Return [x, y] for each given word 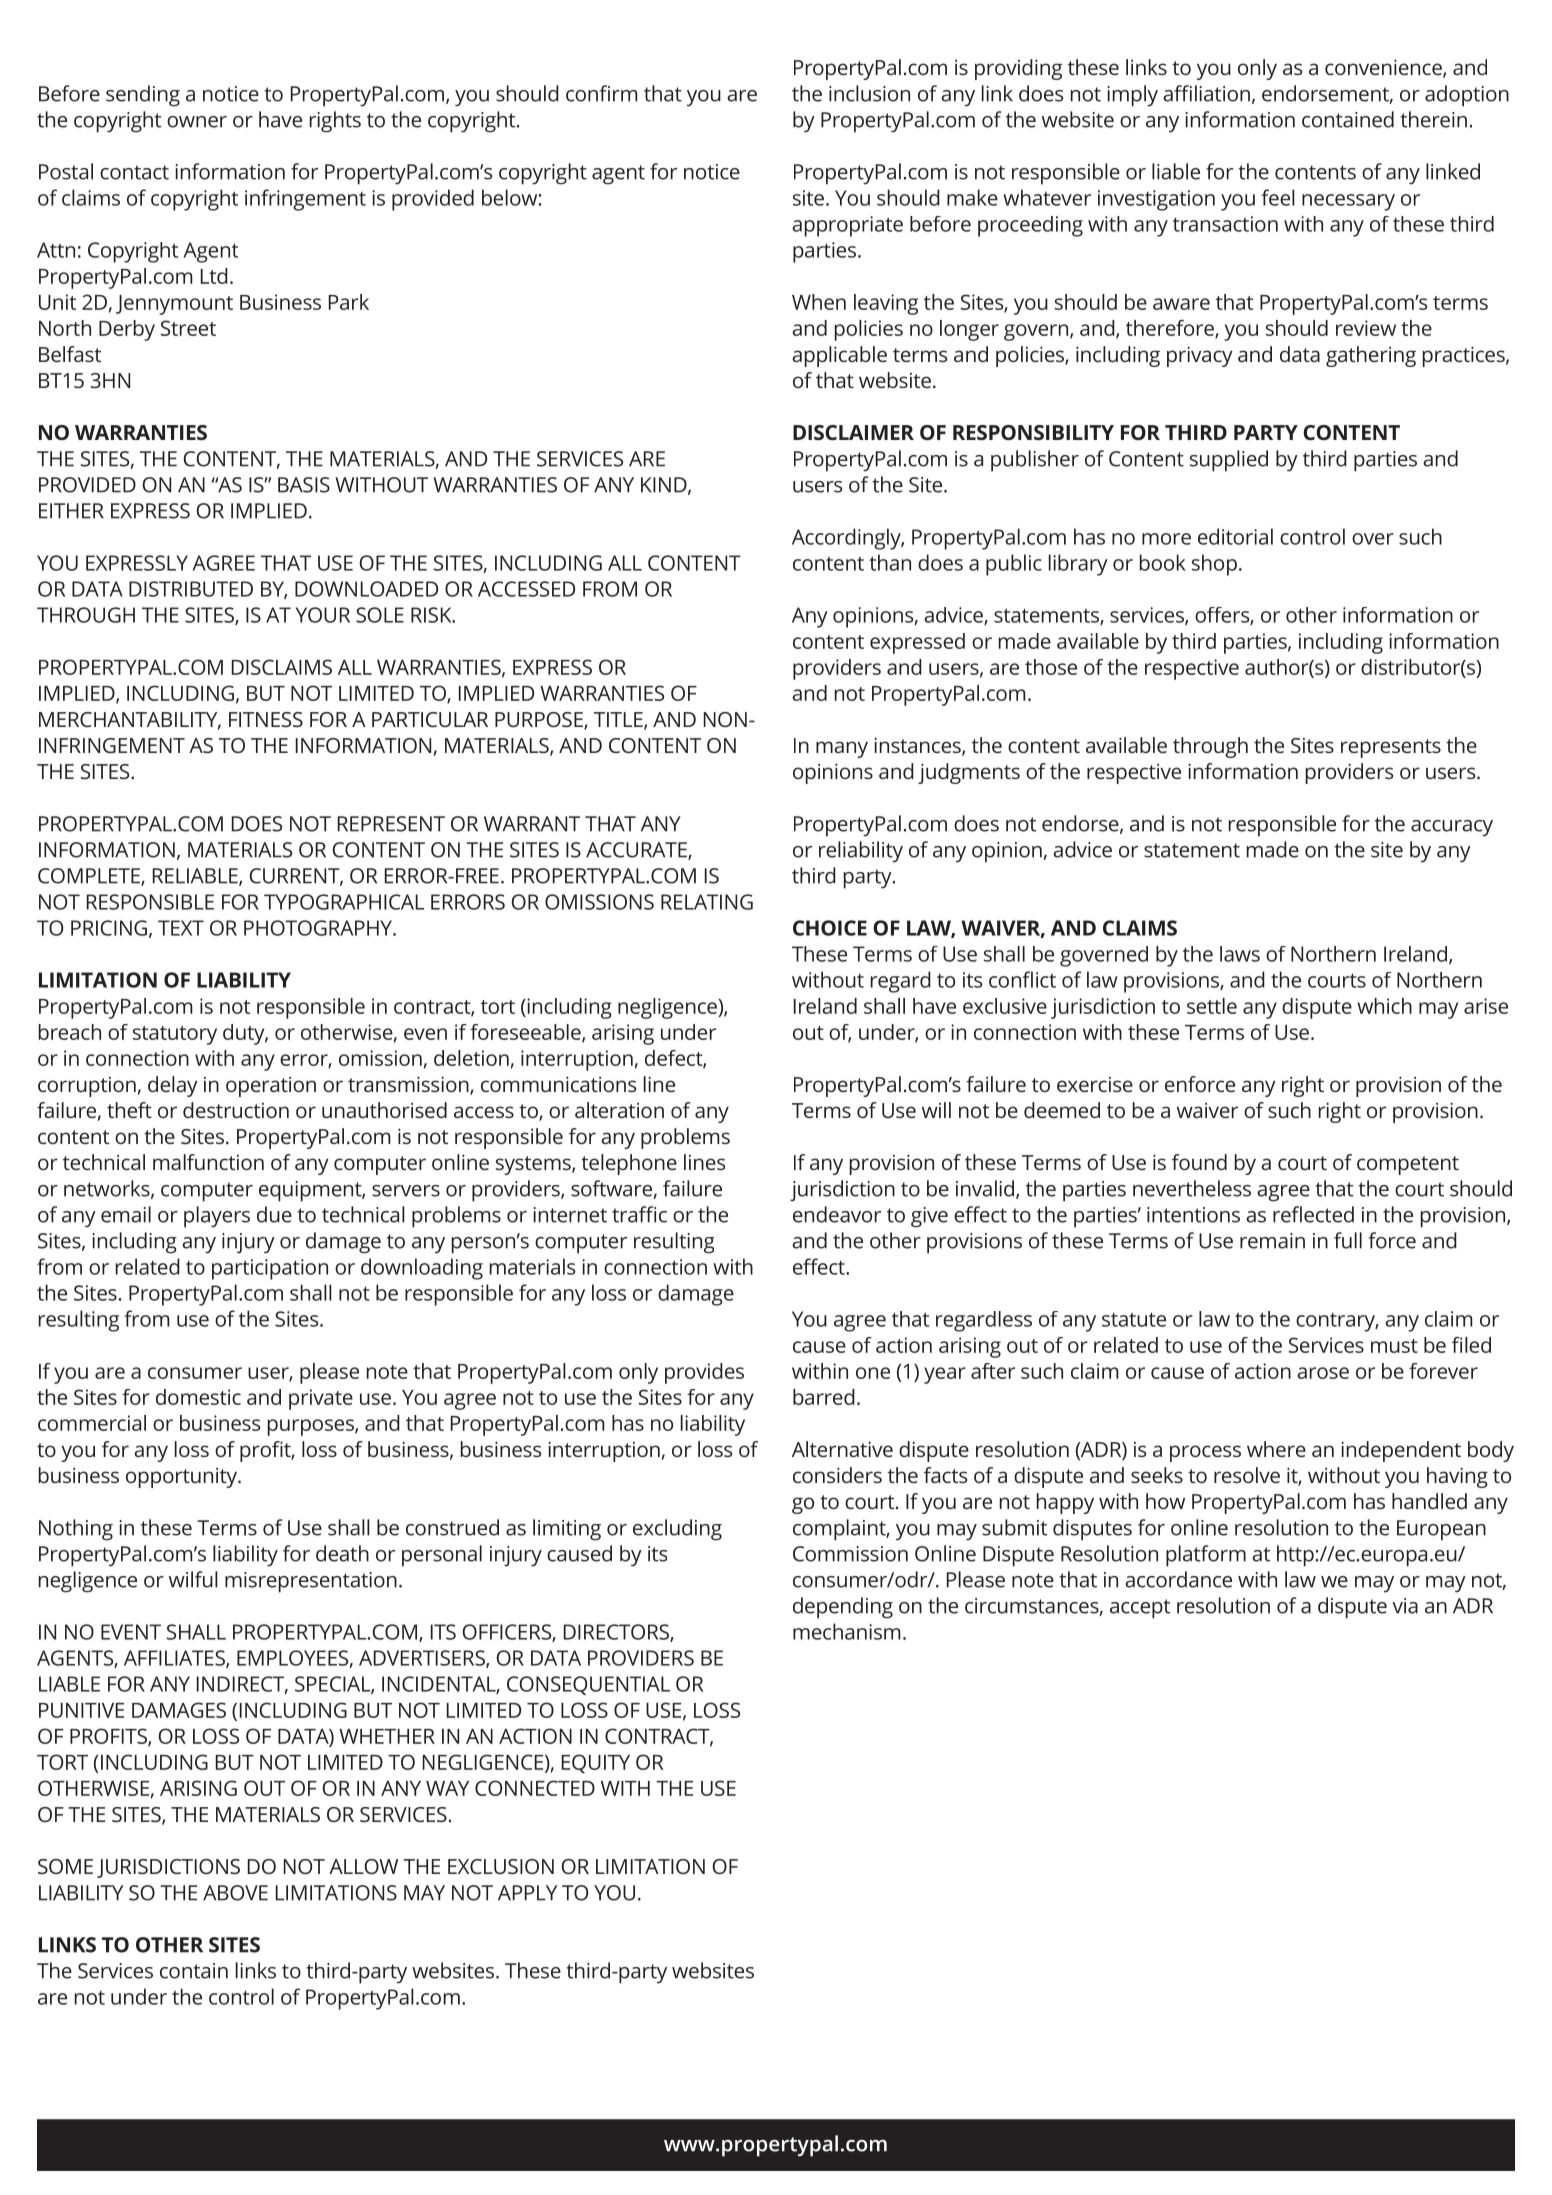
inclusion [869, 93]
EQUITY [596, 1764]
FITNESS [266, 719]
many [842, 749]
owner [197, 122]
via [1405, 1606]
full [1348, 1240]
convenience [1384, 68]
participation [270, 1269]
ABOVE [235, 1893]
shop [1214, 565]
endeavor [837, 1214]
